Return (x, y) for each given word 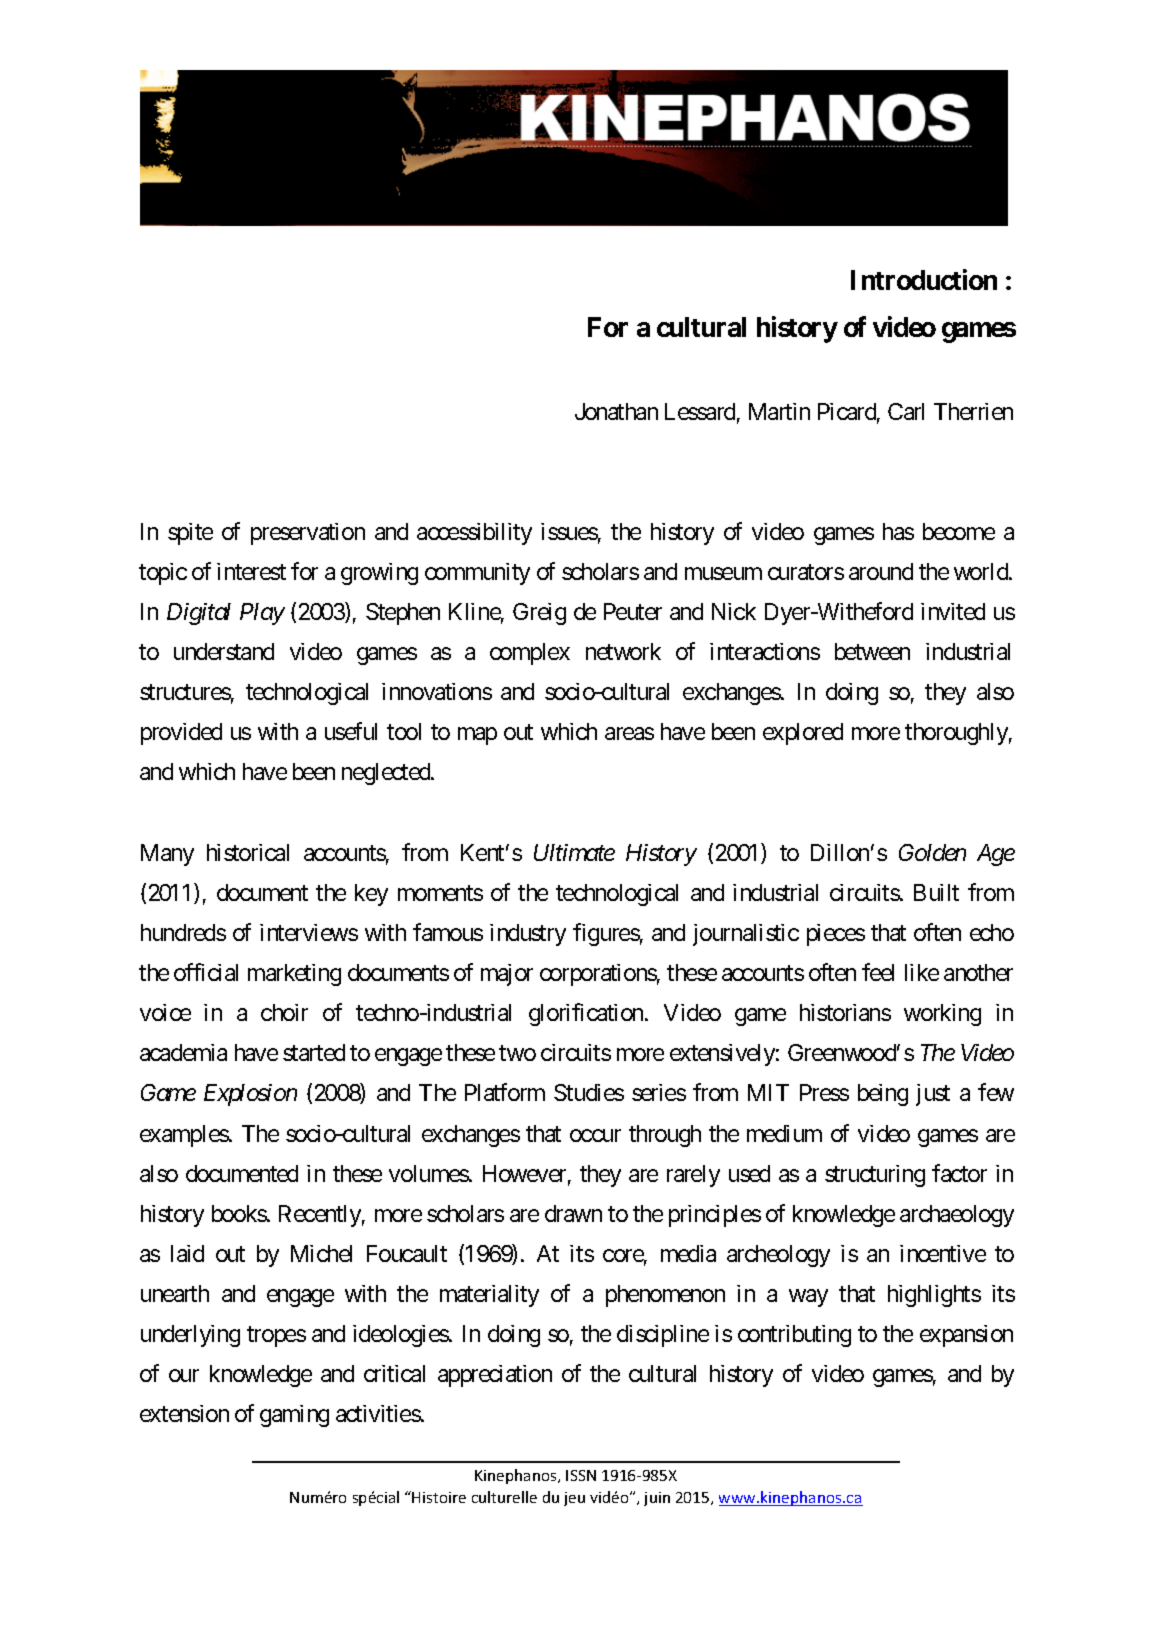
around (881, 571)
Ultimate (574, 852)
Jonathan (616, 411)
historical (248, 852)
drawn (573, 1213)
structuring (875, 1176)
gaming (294, 1416)
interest (251, 571)
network (623, 651)
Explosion (250, 1095)
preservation (308, 534)
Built (936, 892)
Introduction (924, 279)
